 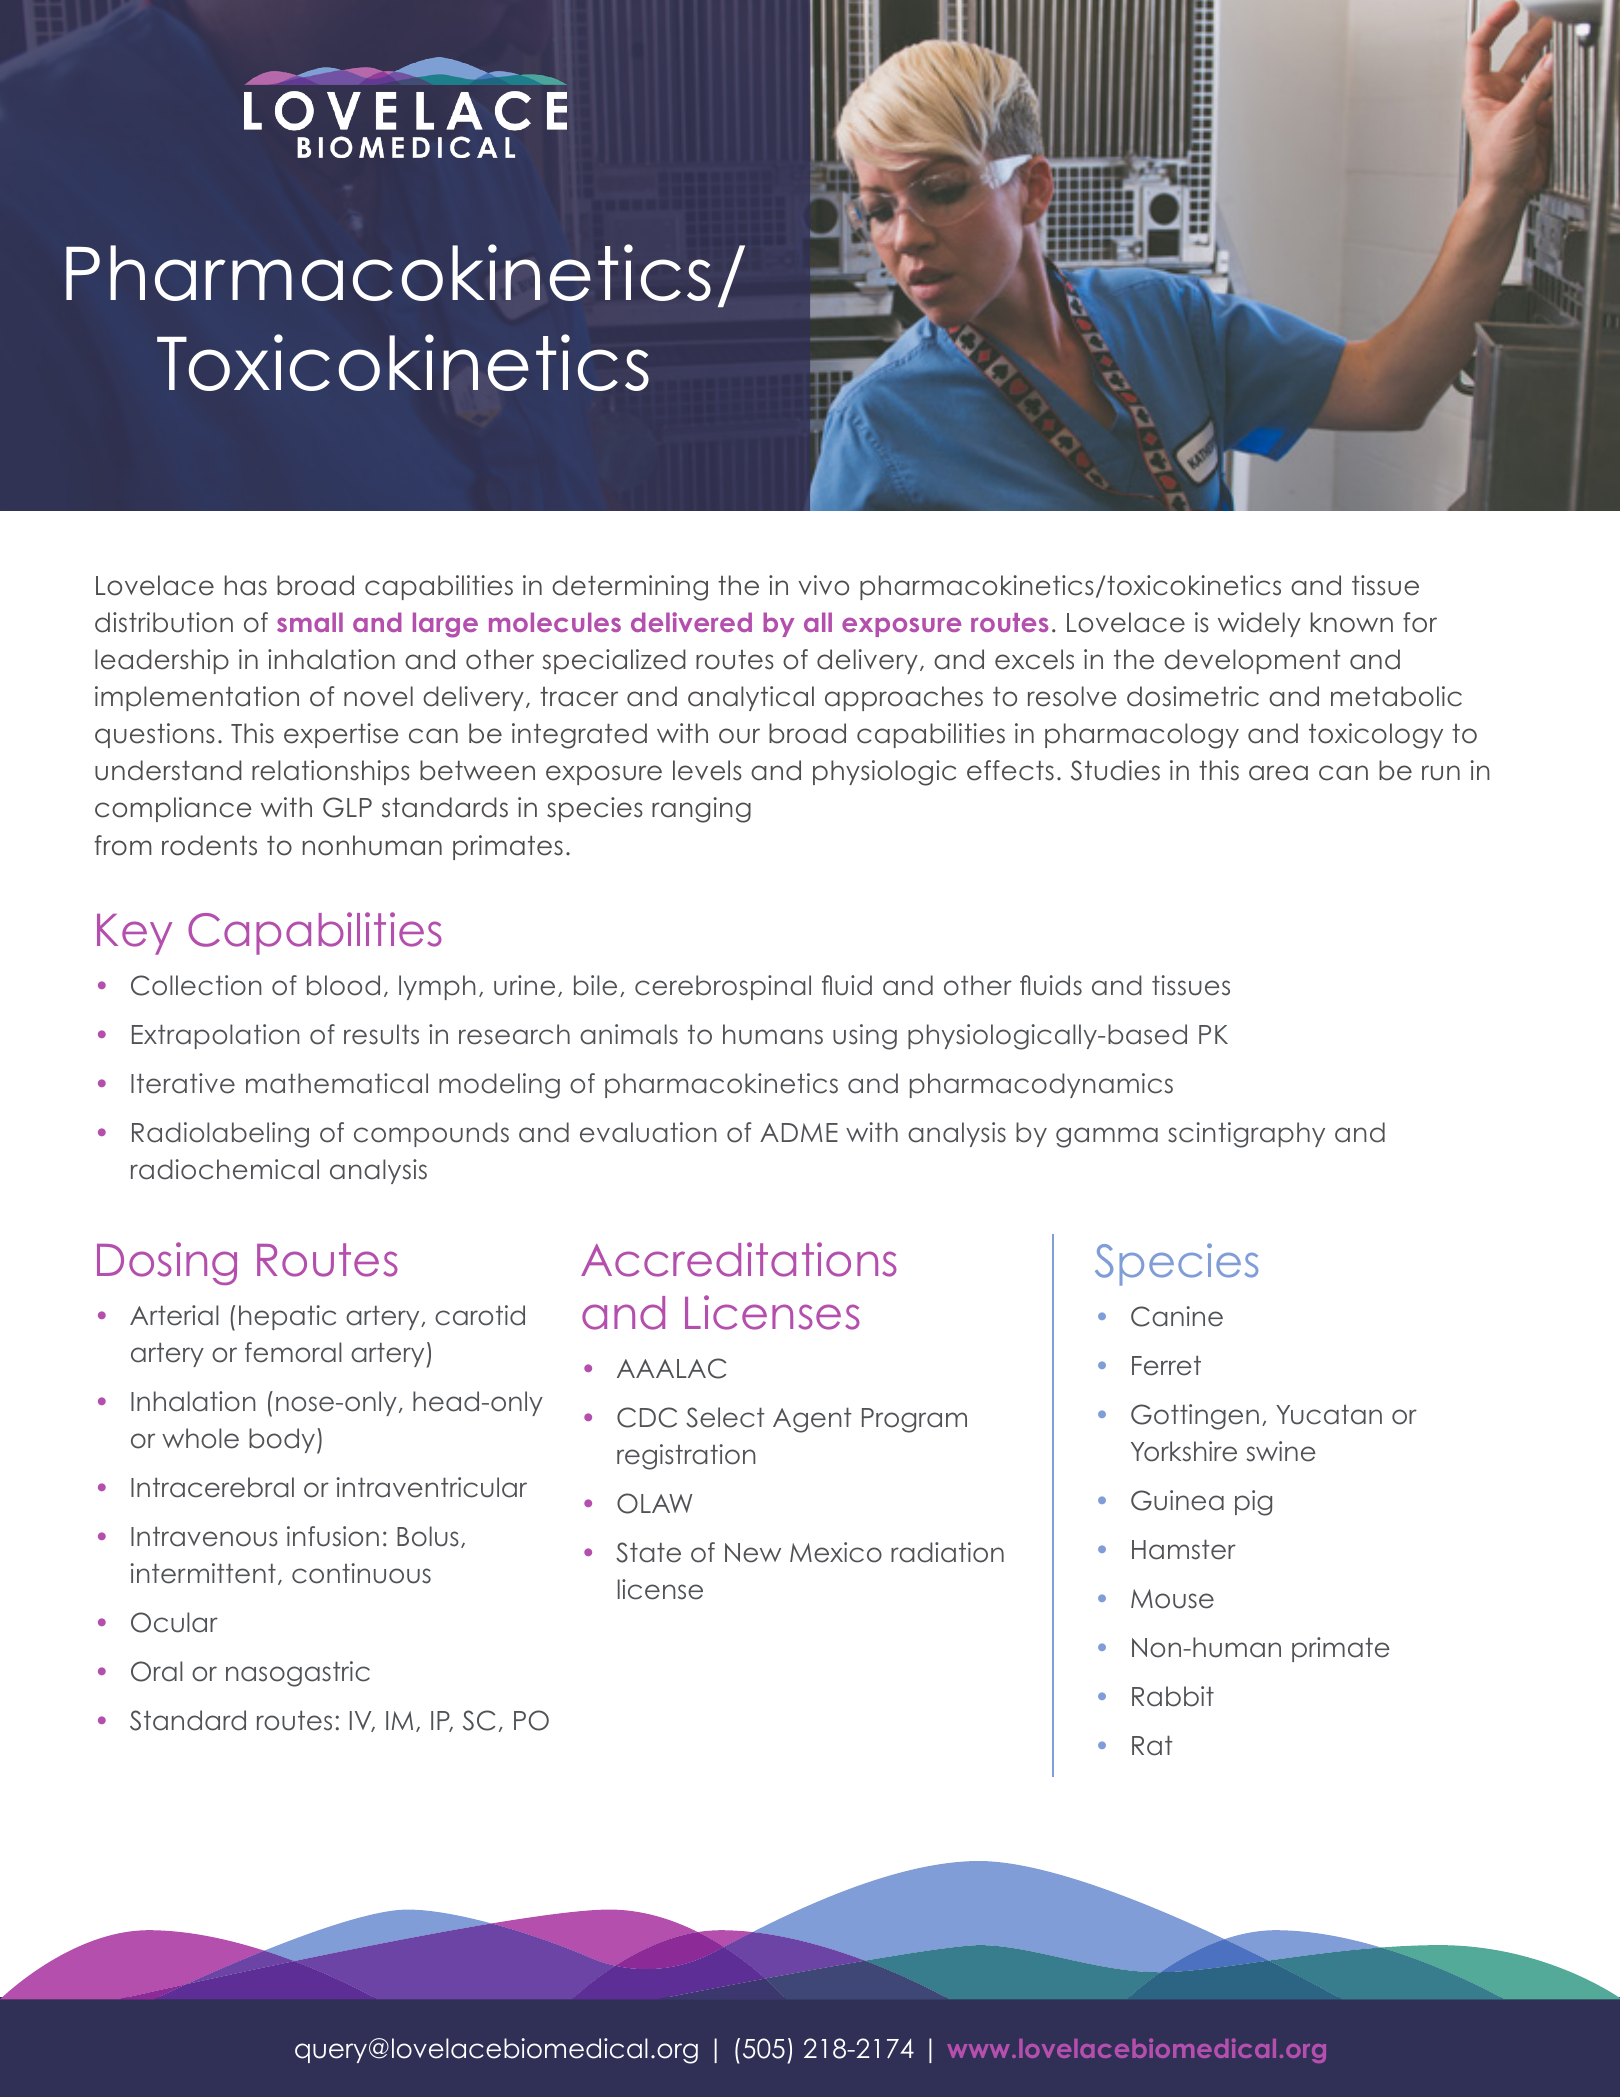 I want to click on radiochemical, so click(x=225, y=1169).
